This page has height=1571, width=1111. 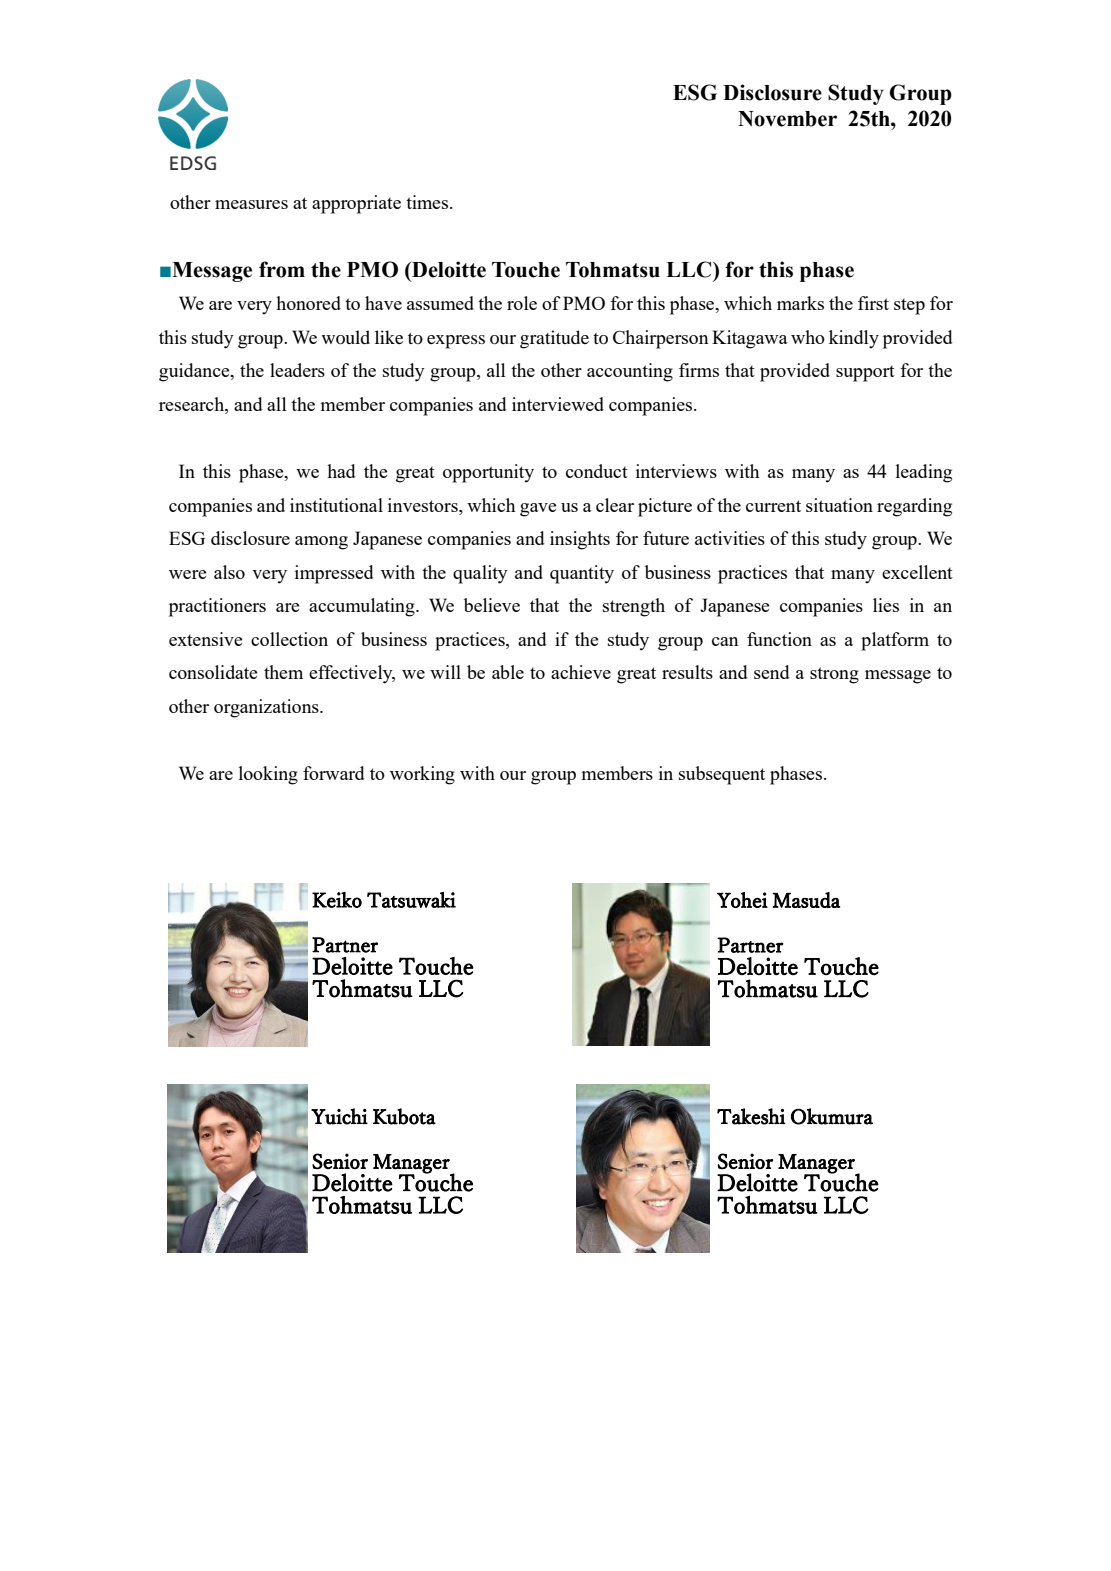 I want to click on measures, so click(x=251, y=204).
